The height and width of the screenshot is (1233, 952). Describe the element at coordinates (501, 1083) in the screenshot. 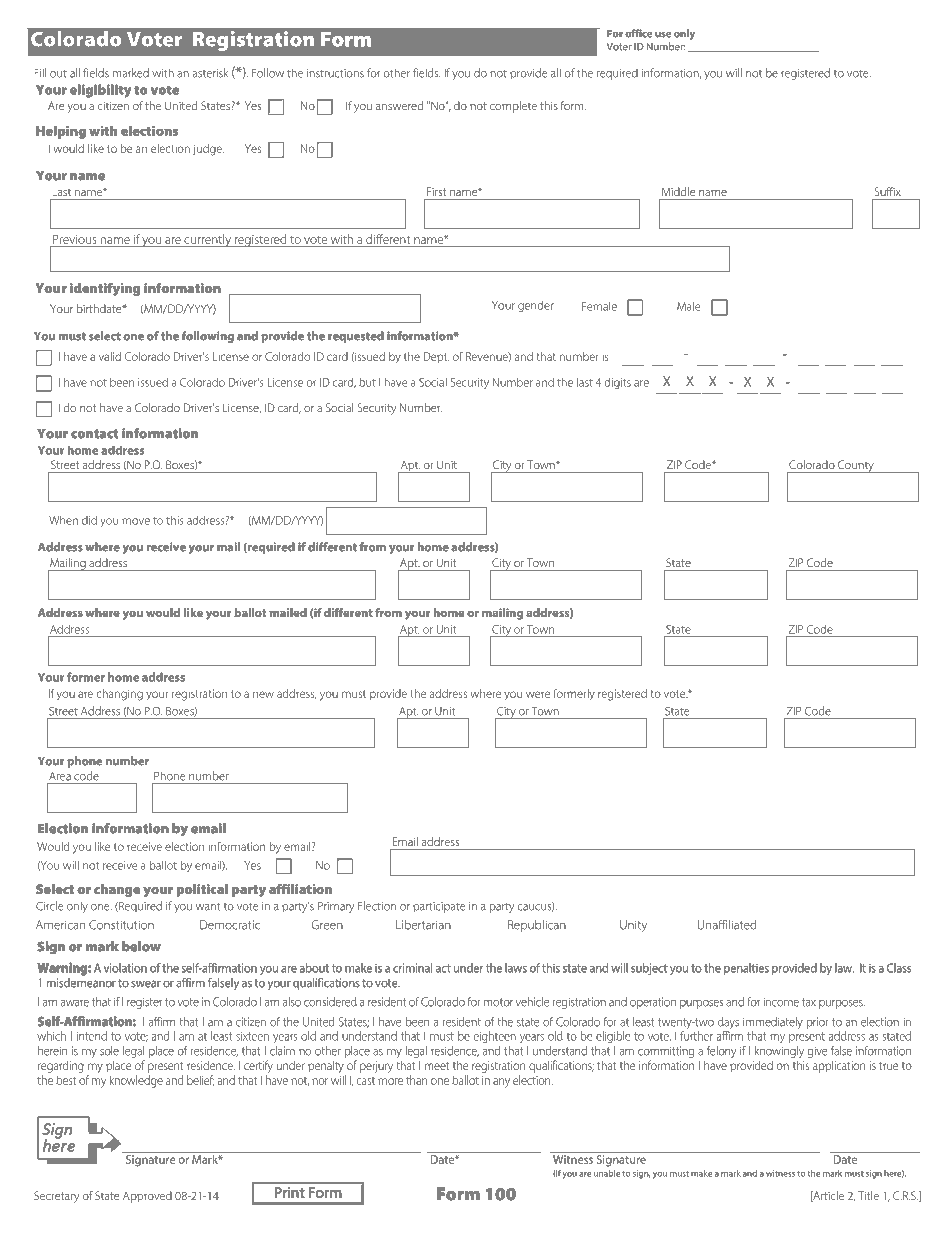

I see `any` at that location.
